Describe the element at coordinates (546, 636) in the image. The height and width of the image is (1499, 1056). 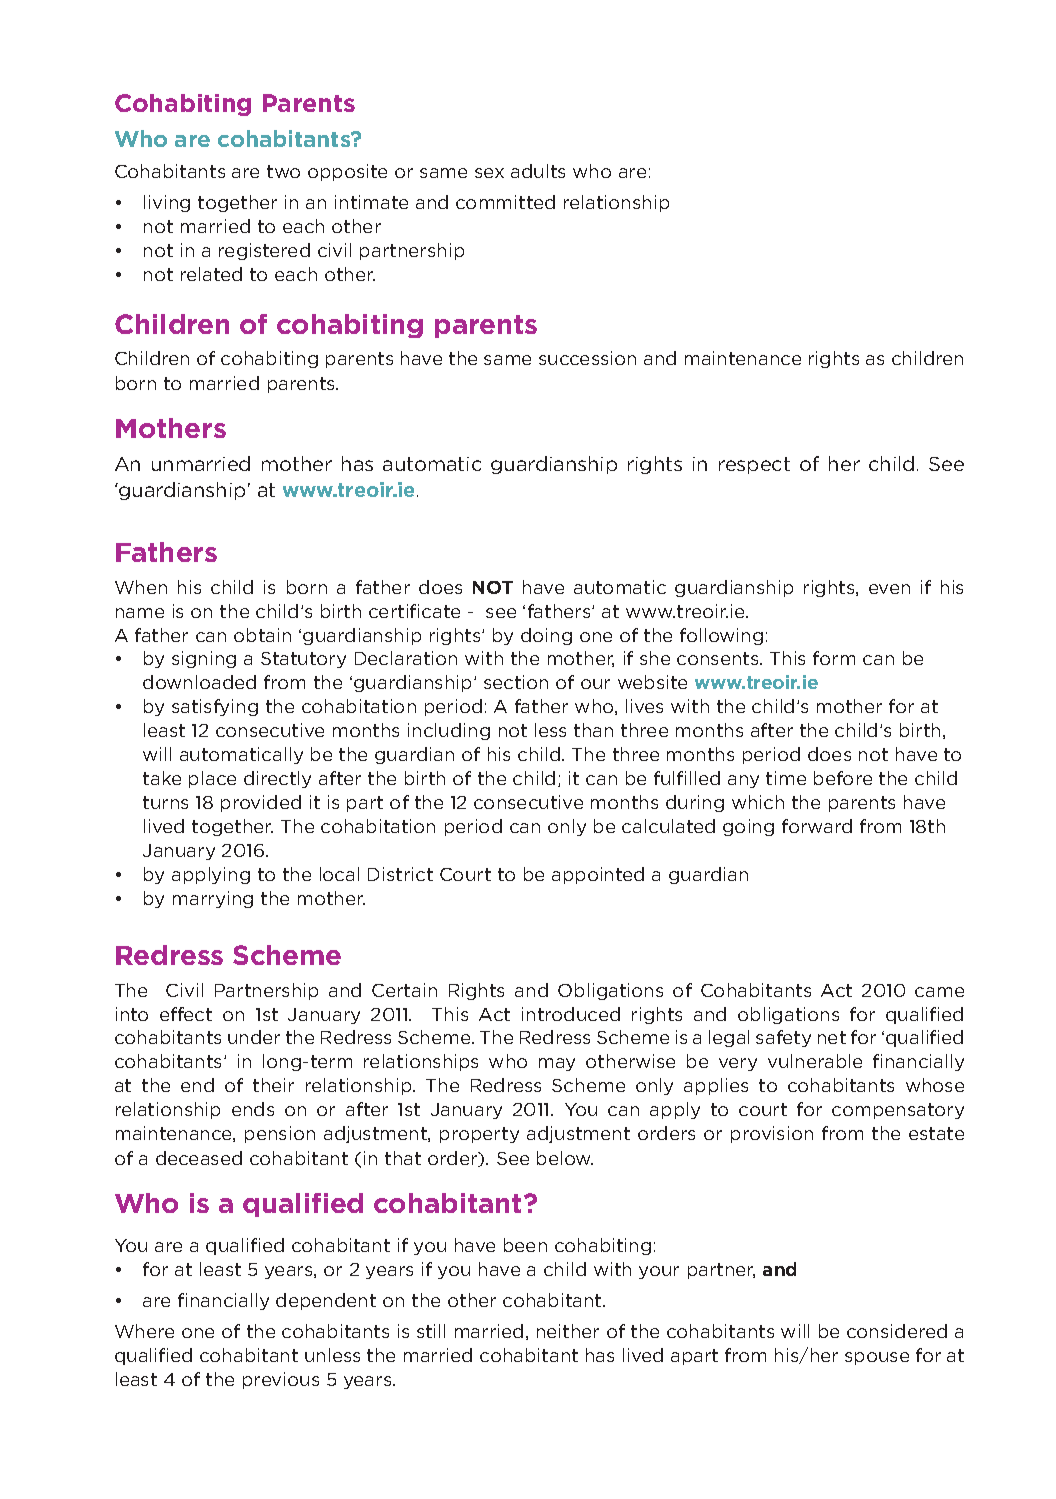
I see `doing` at that location.
